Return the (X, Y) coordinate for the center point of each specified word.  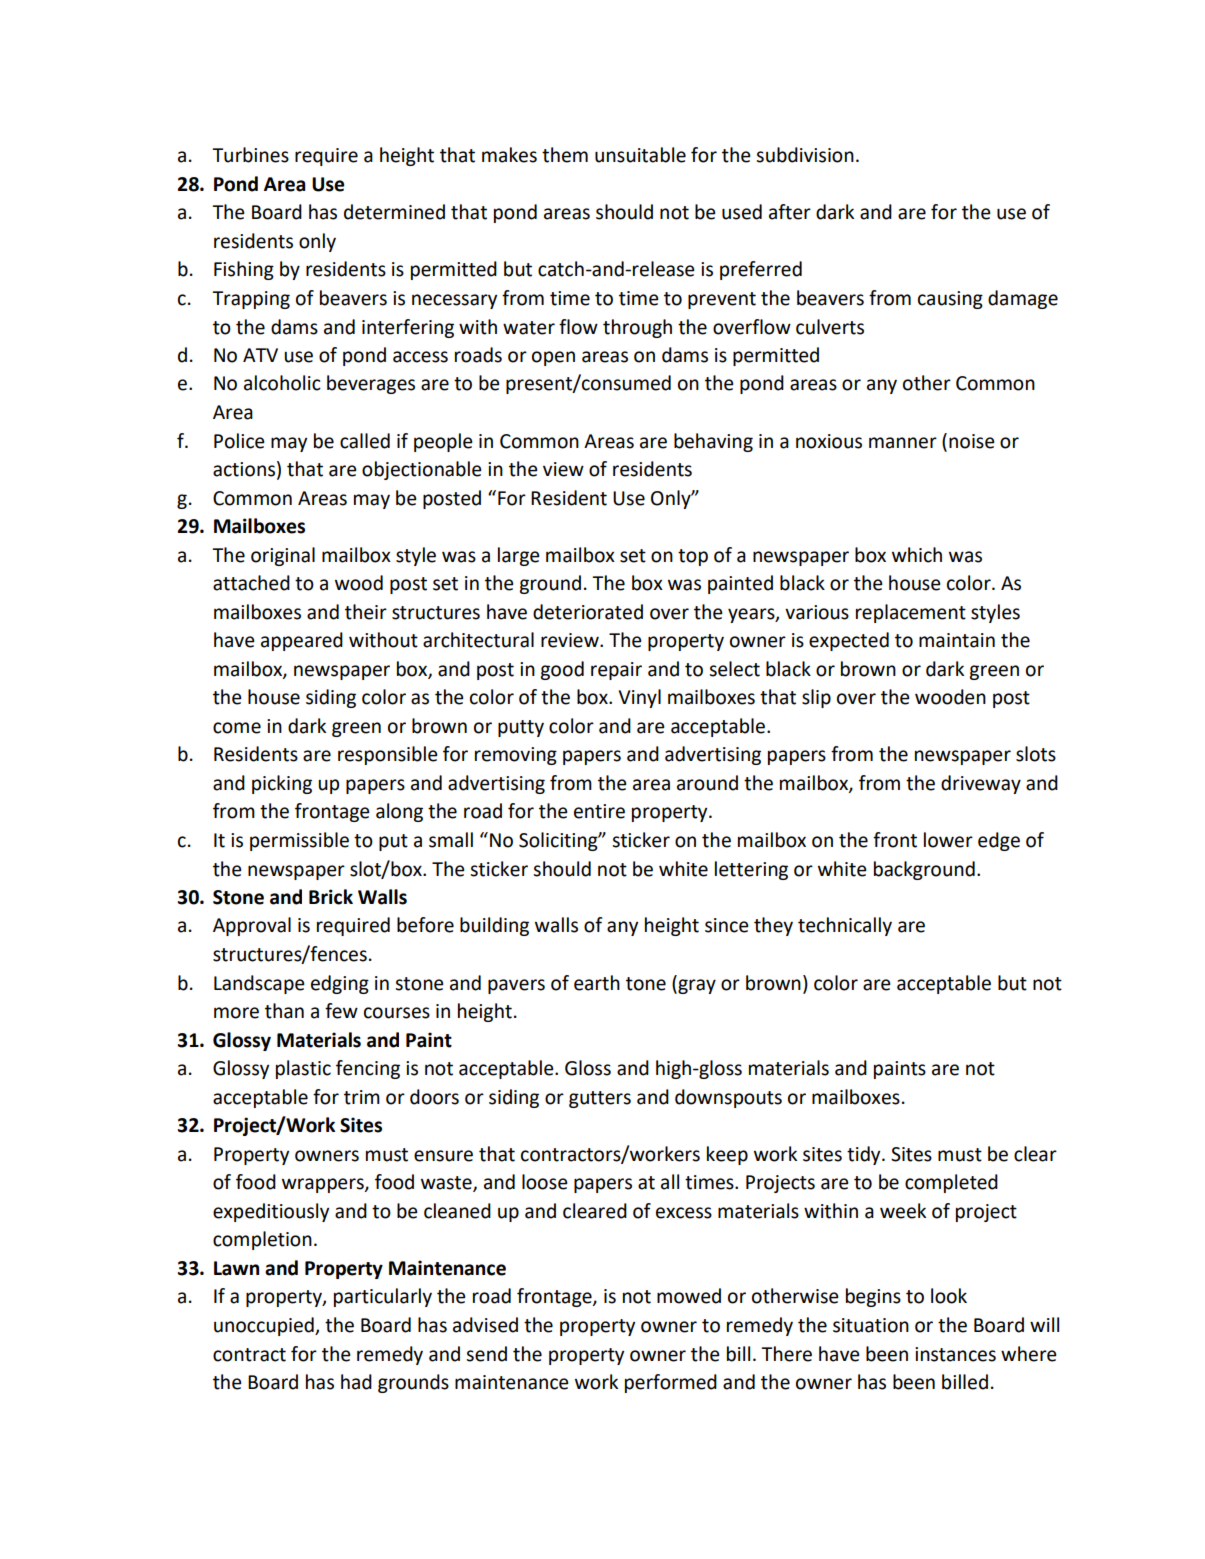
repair (616, 671)
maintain (957, 640)
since (727, 925)
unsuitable (640, 155)
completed (951, 1183)
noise (972, 441)
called (365, 441)
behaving (713, 442)
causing (950, 300)
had (356, 1382)
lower (948, 840)
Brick (331, 897)
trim (362, 1097)
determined (394, 212)
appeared (302, 641)
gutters (600, 1099)
